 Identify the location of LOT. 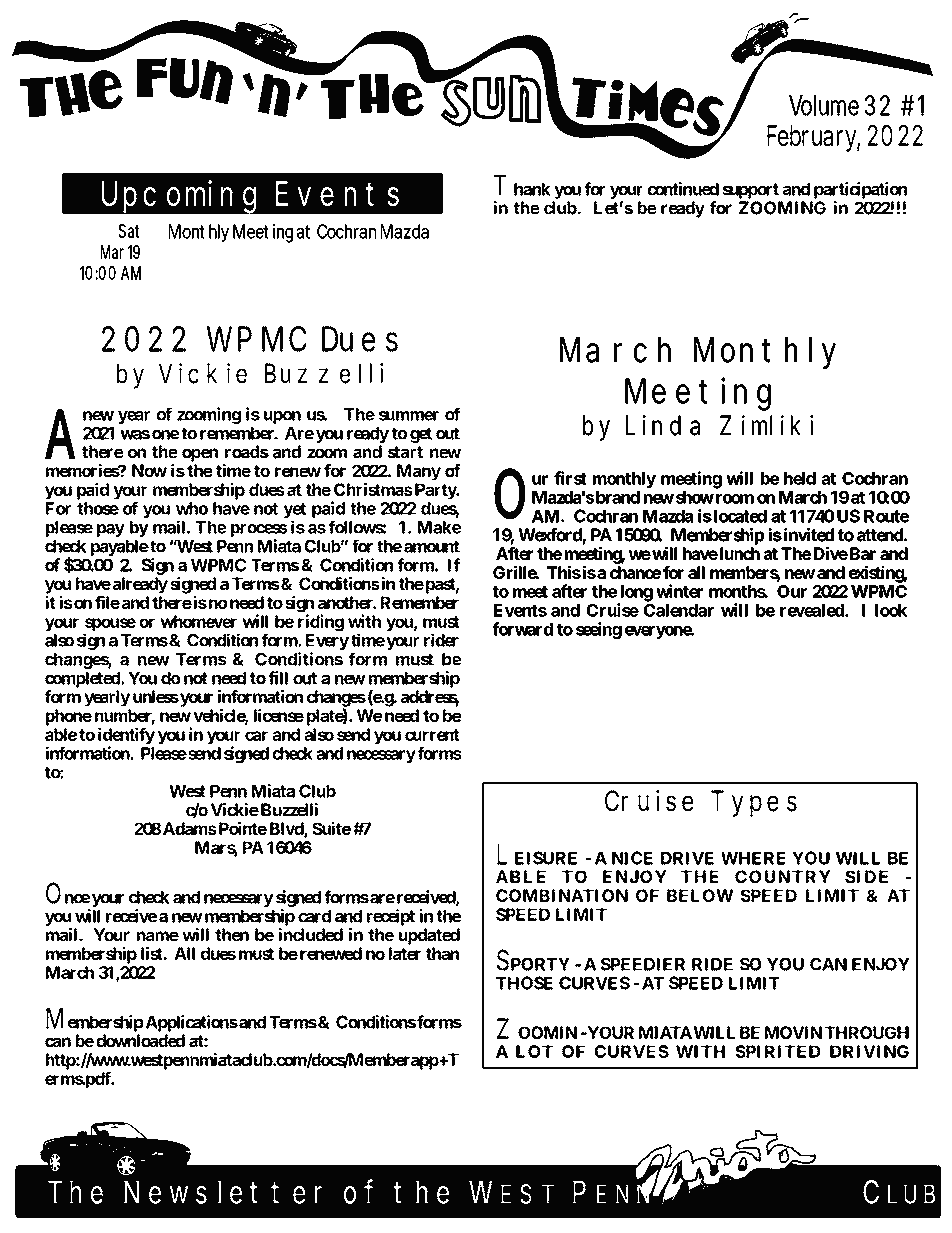
(534, 1051).
